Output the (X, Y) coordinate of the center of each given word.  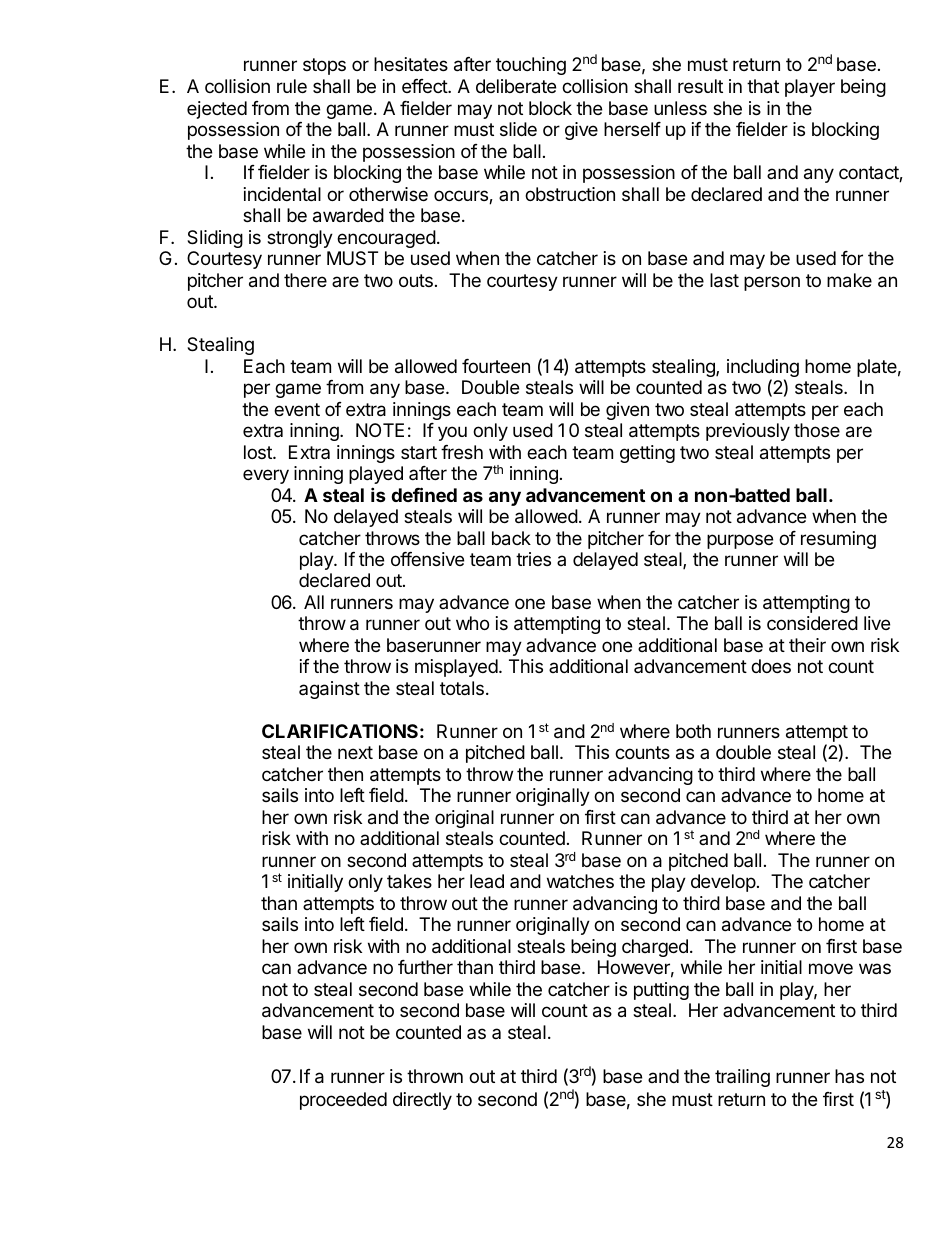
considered (812, 623)
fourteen (496, 366)
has (849, 1076)
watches (580, 881)
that (763, 86)
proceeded (343, 1101)
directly (422, 1101)
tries (533, 559)
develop (723, 883)
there (305, 280)
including (763, 369)
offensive (427, 559)
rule (292, 86)
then (345, 774)
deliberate (516, 86)
